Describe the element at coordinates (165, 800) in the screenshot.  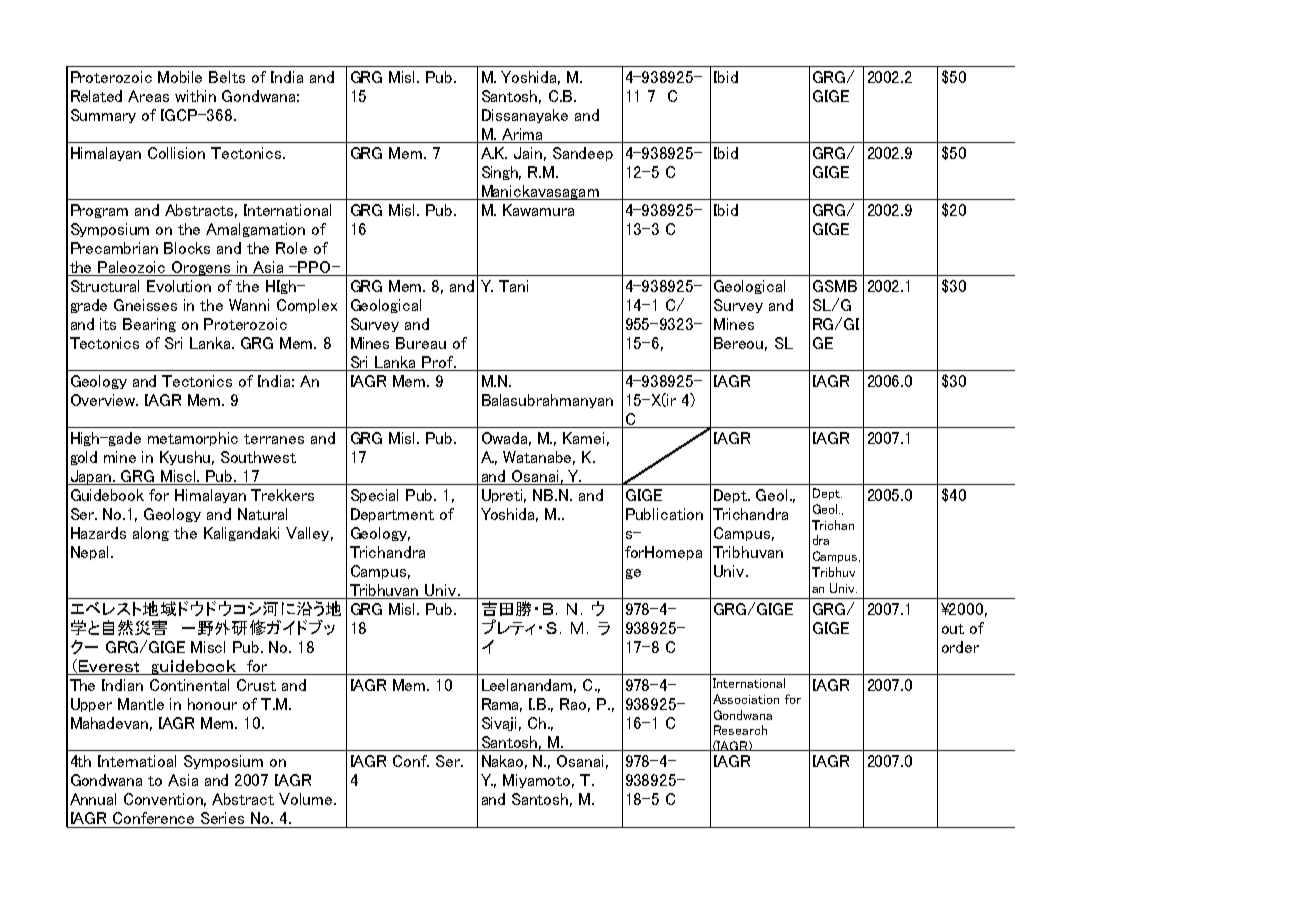
I see `Convention` at that location.
